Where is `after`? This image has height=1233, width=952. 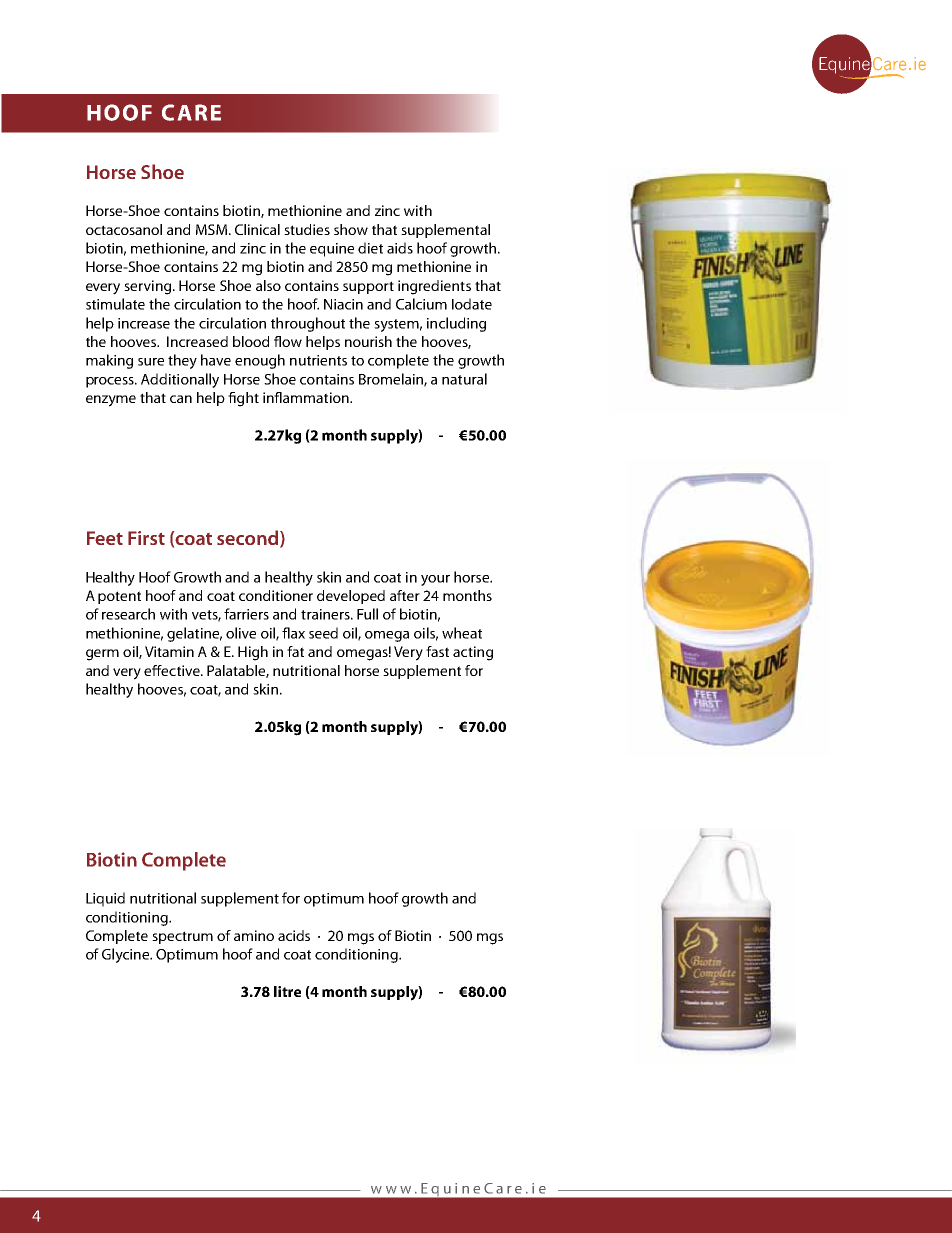
after is located at coordinates (405, 595).
